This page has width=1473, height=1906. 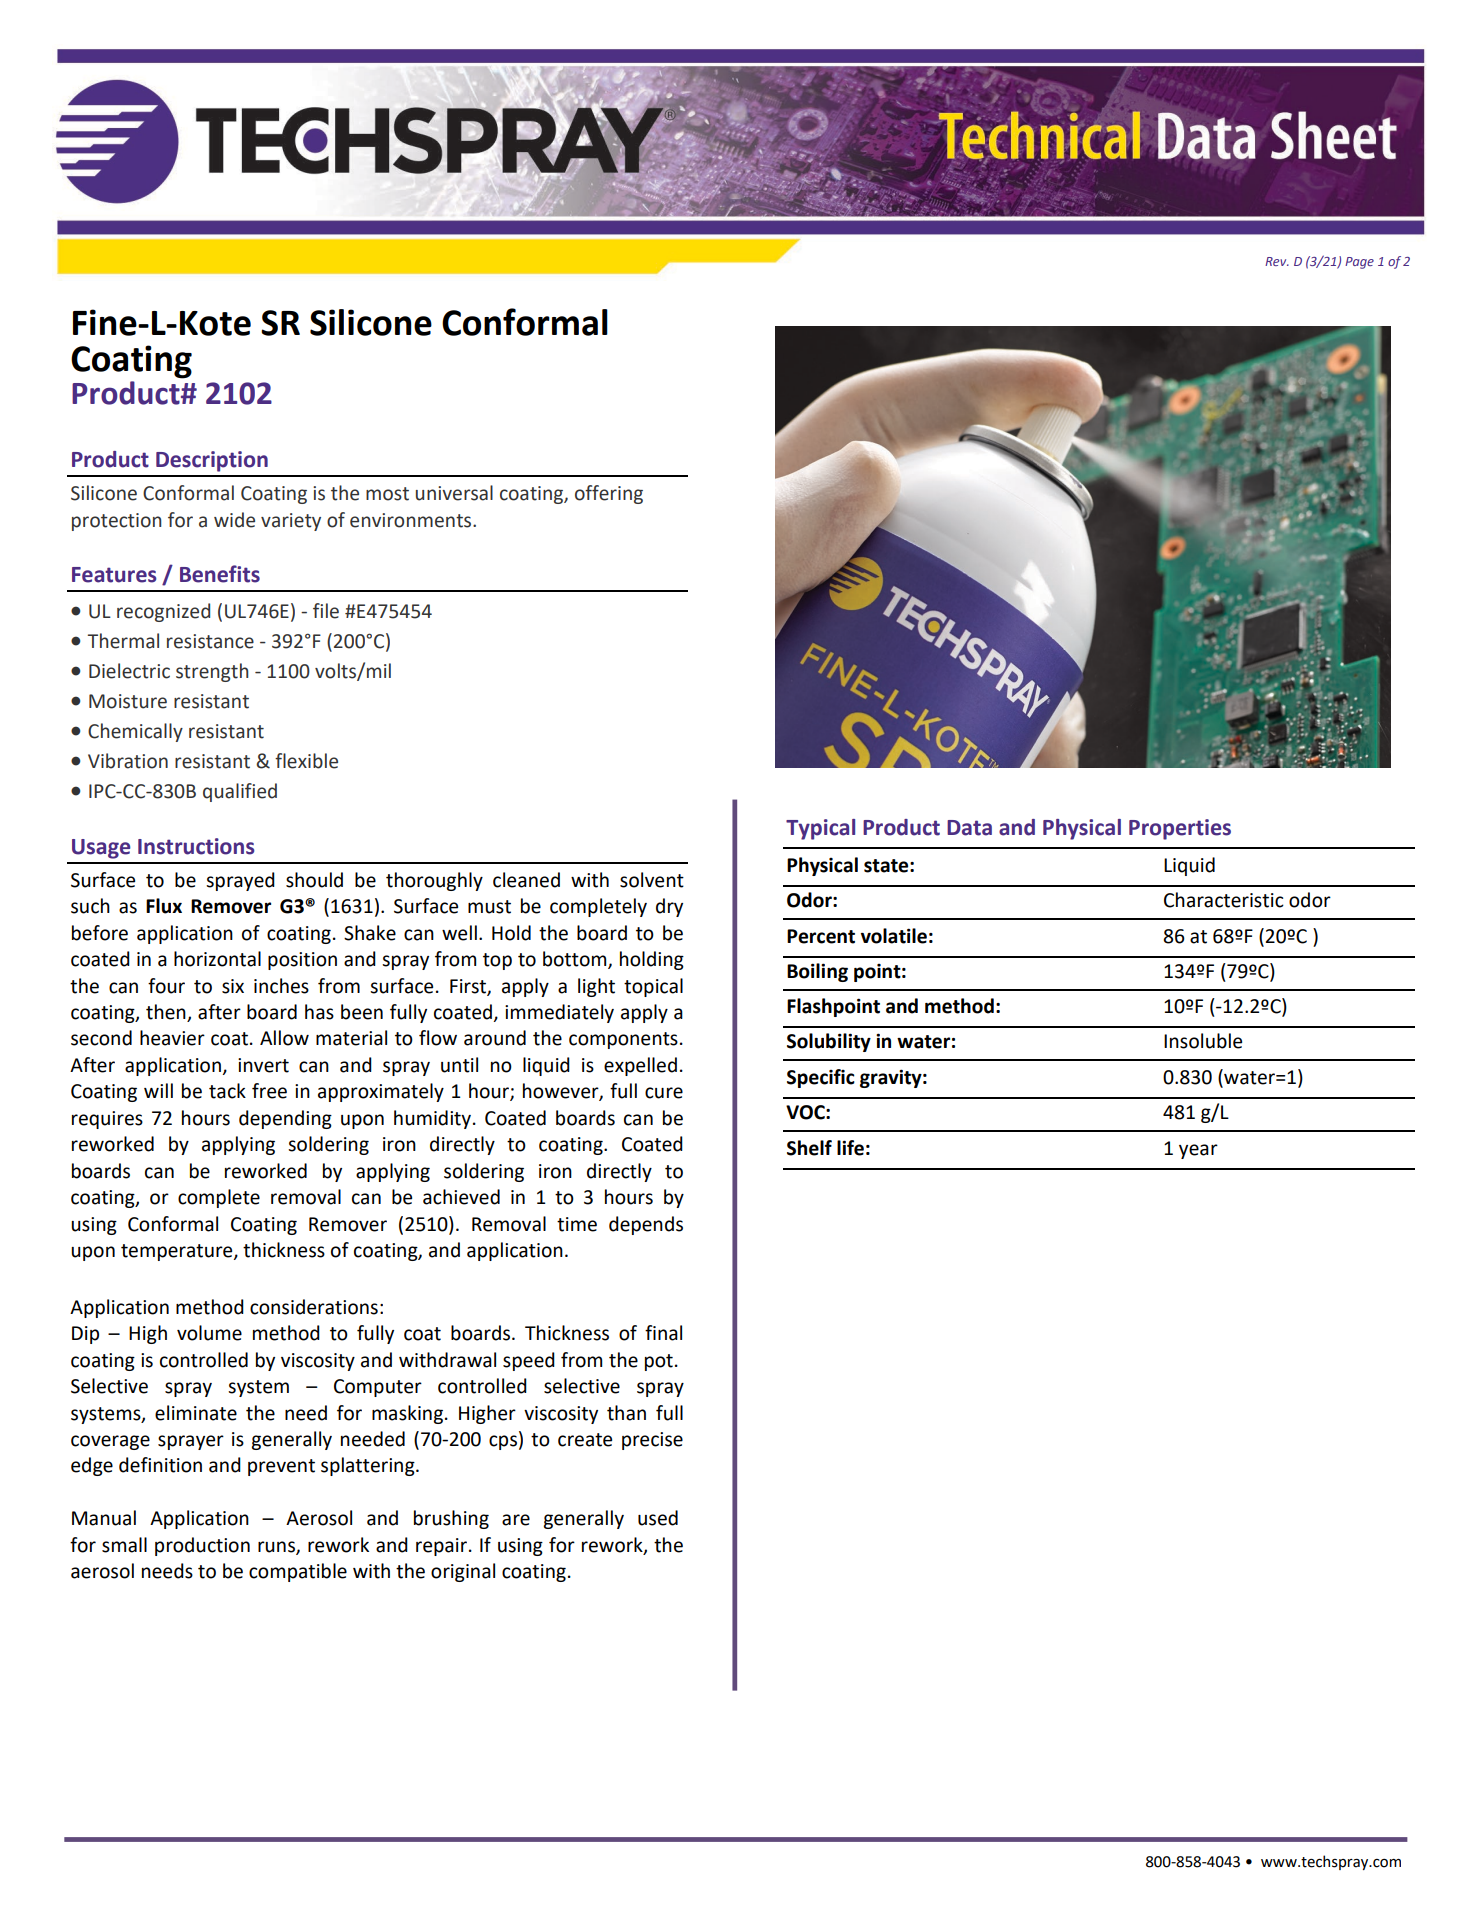 I want to click on Flux, so click(x=164, y=906).
